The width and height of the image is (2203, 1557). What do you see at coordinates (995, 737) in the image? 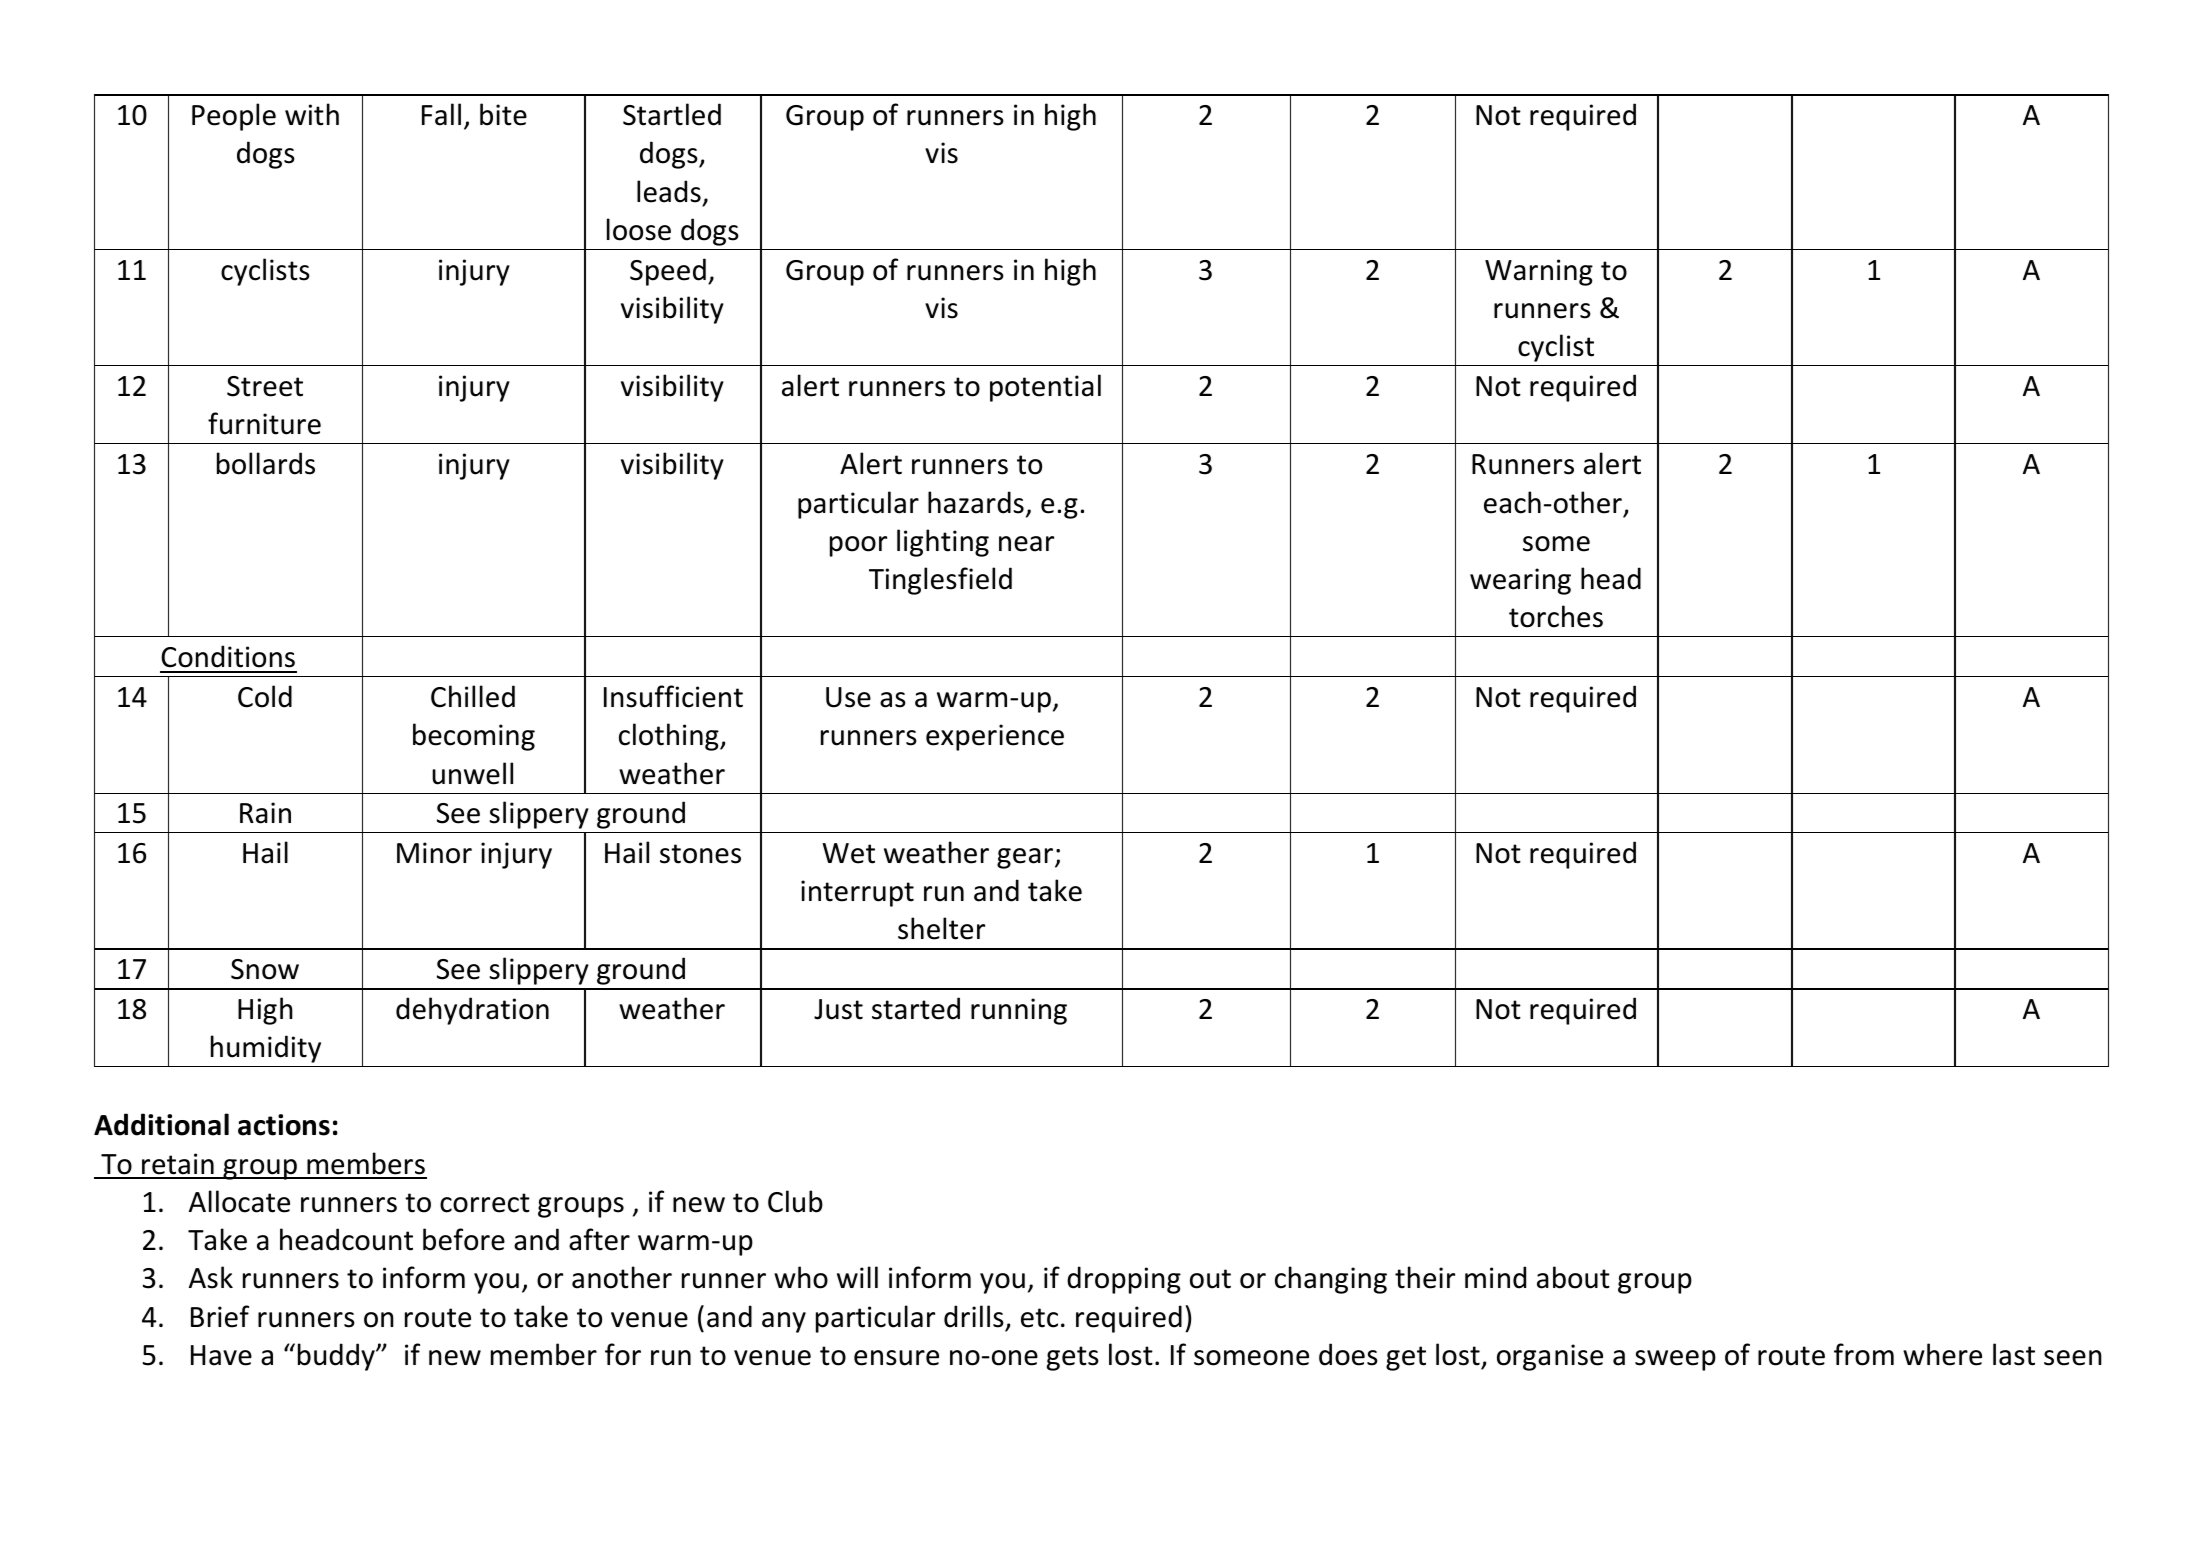
I see `experience` at bounding box center [995, 737].
